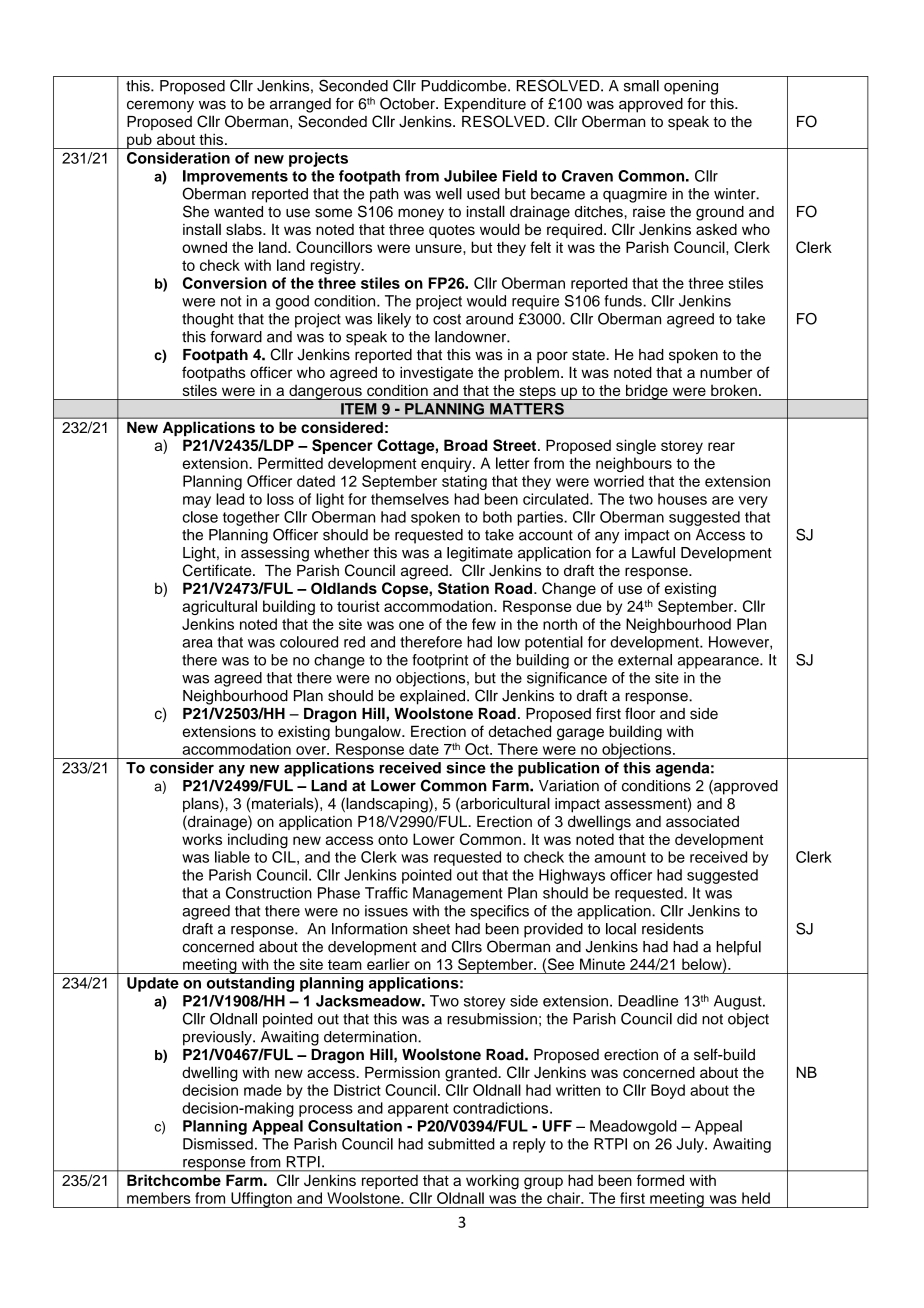  Describe the element at coordinates (641, 86) in the image. I see `small` at that location.
